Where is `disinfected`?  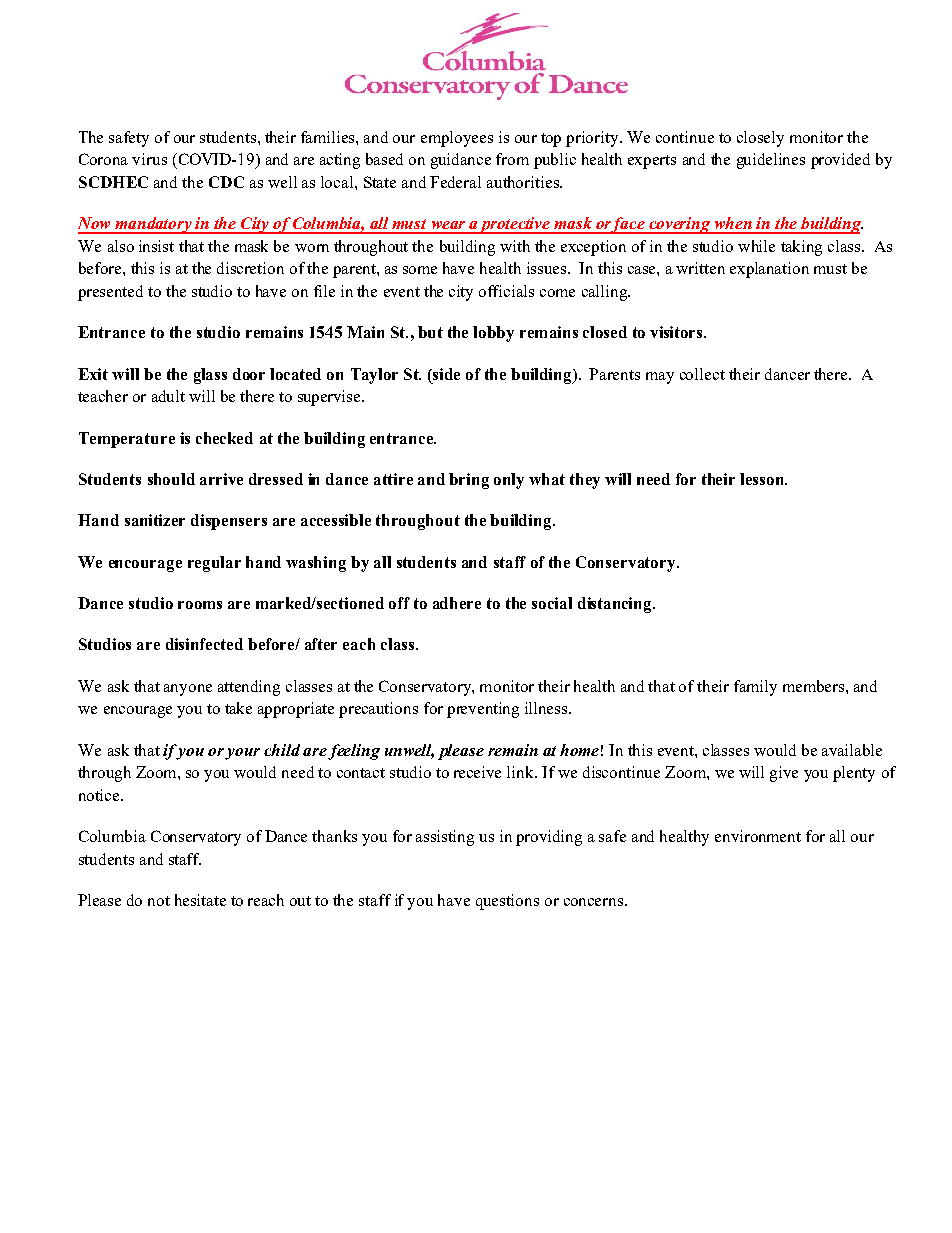
disinfected is located at coordinates (204, 644).
